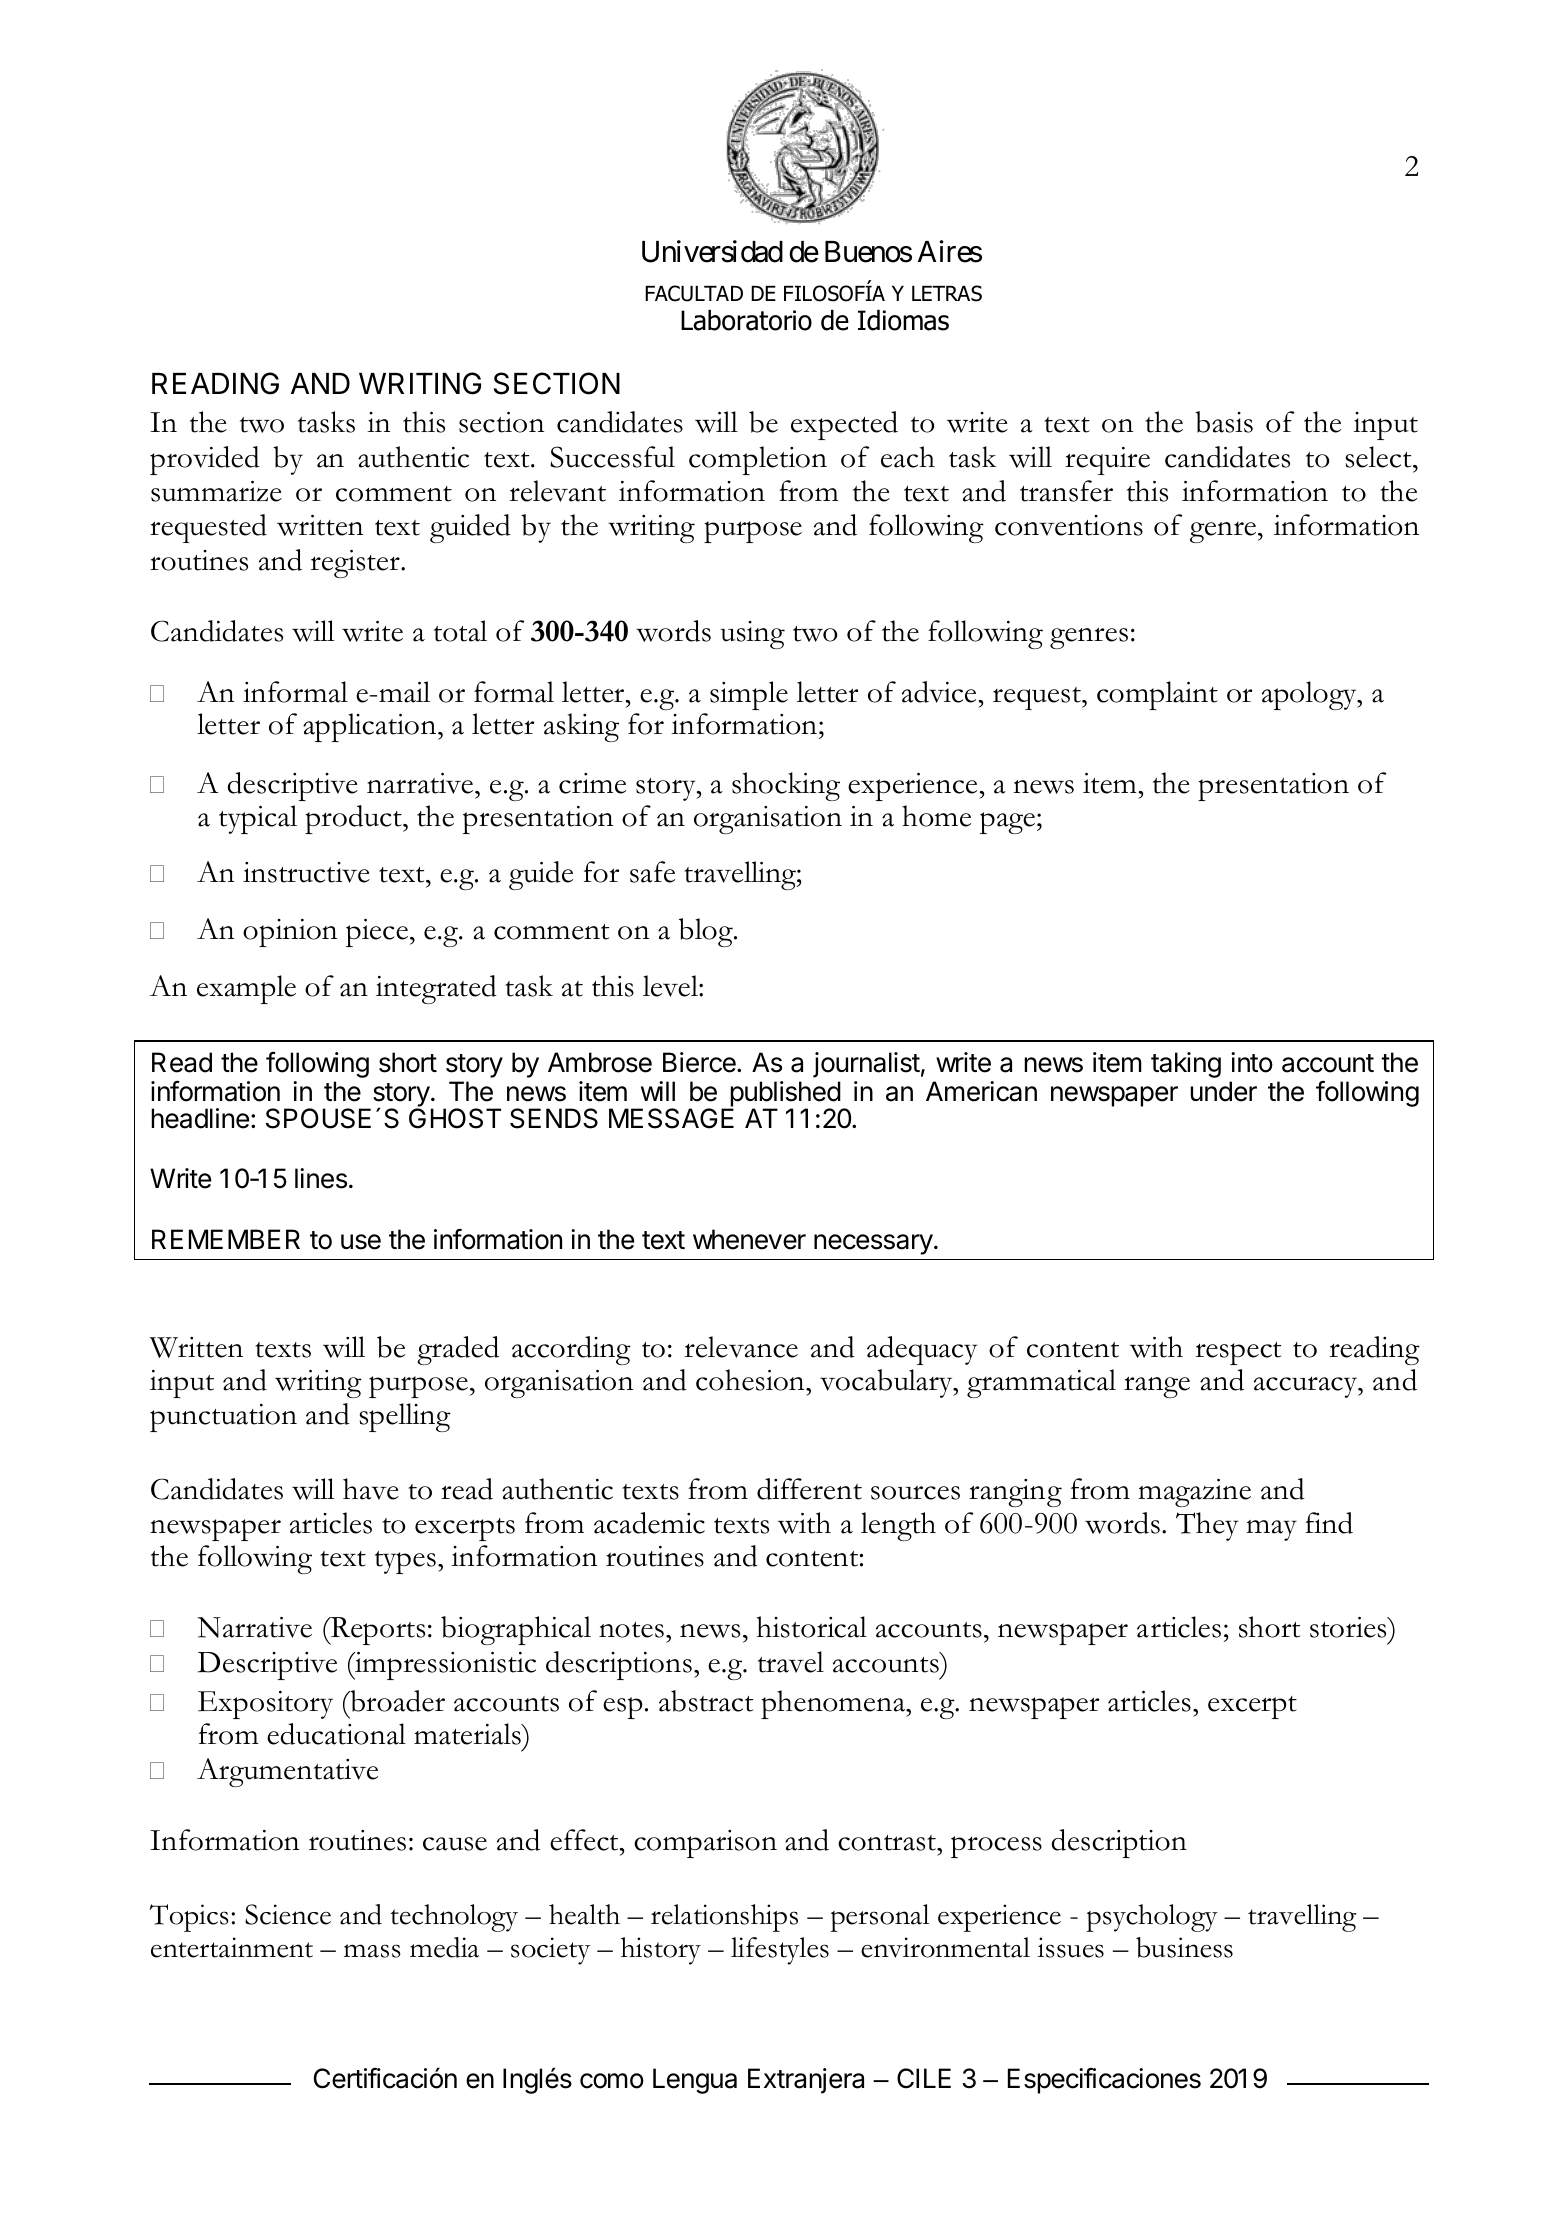 Image resolution: width=1567 pixels, height=2218 pixels. I want to click on Reports, so click(377, 1631).
